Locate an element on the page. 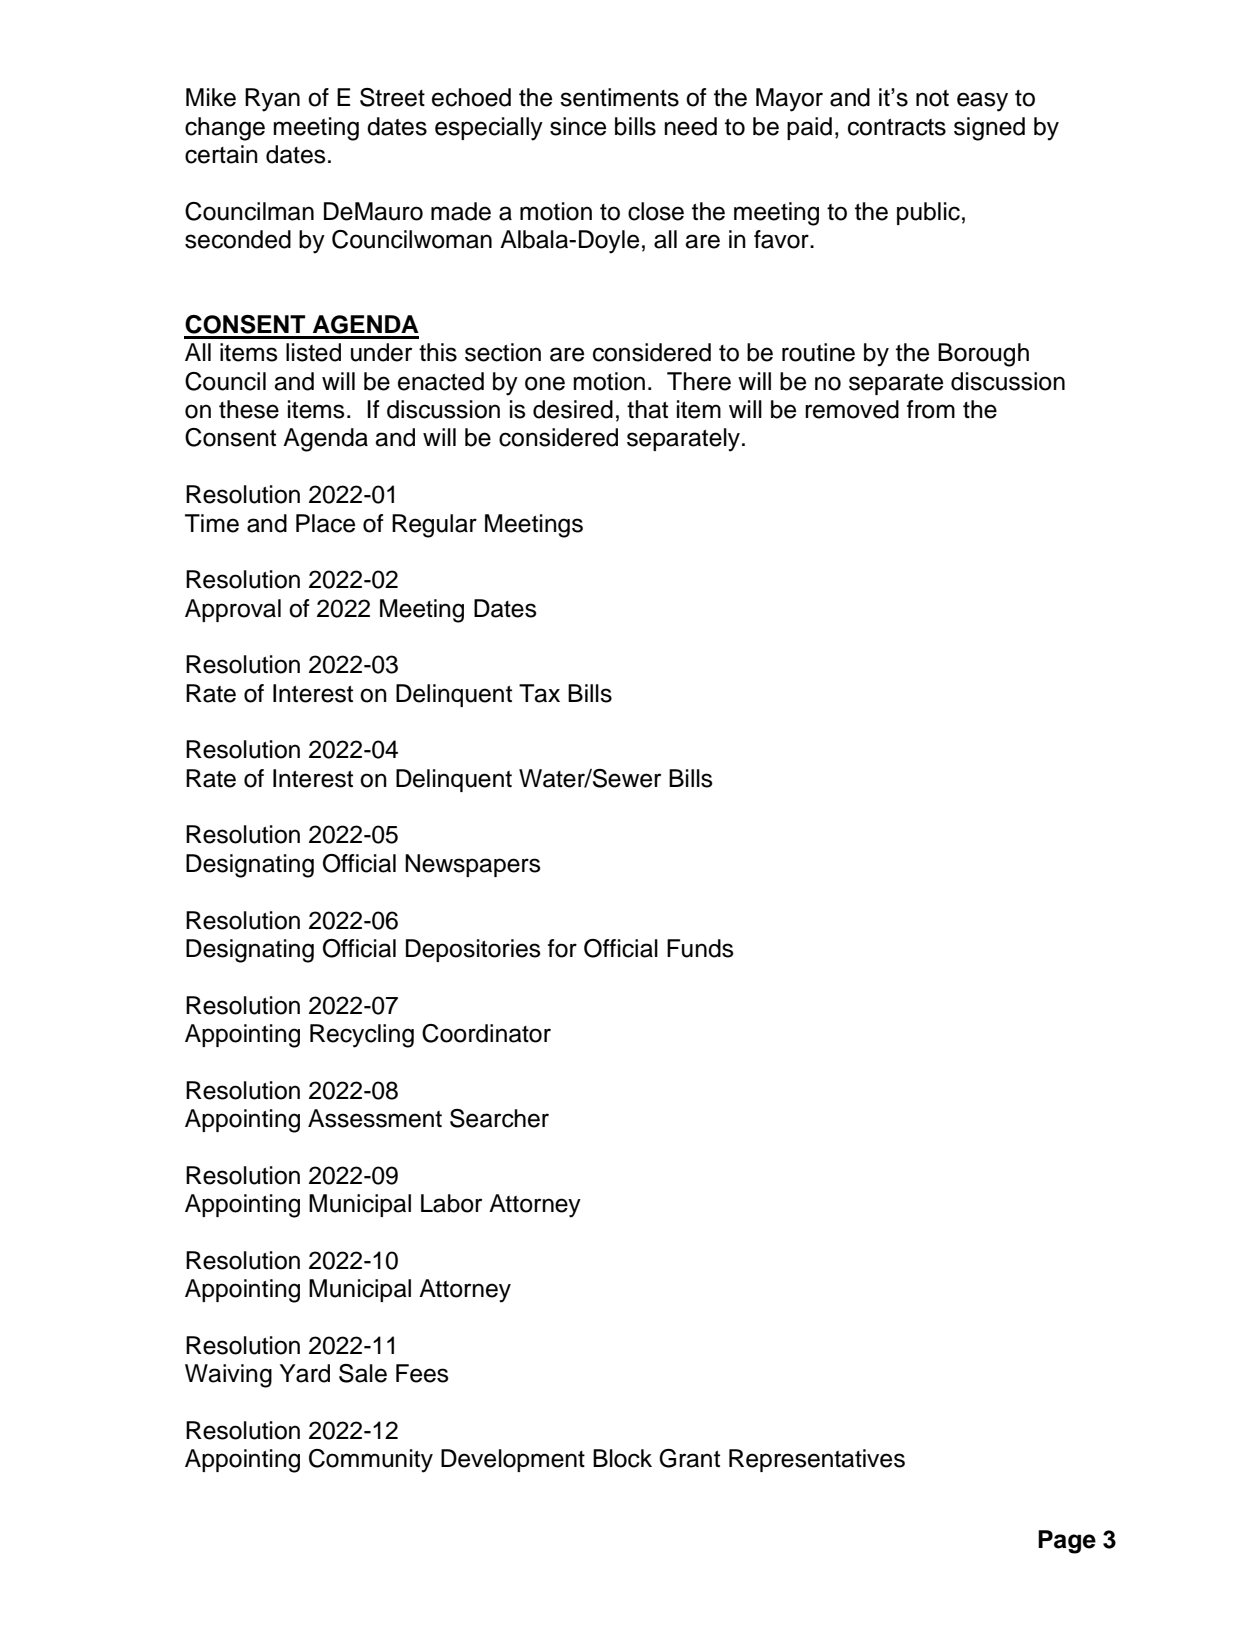 The height and width of the image is (1627, 1257). Community is located at coordinates (371, 1461).
